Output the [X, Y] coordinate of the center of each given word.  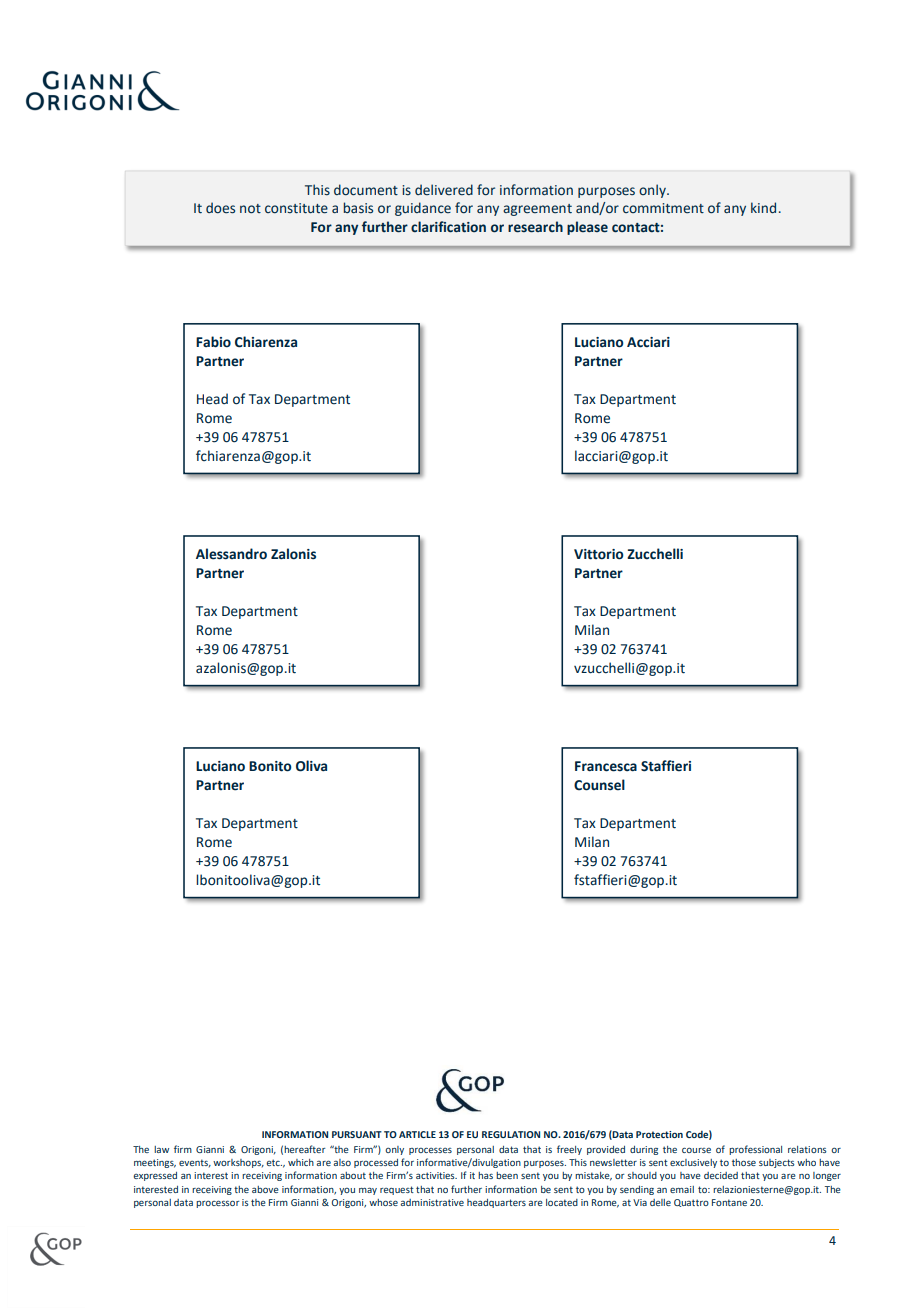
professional [755, 1150]
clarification [448, 227]
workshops [238, 1163]
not [250, 209]
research [535, 227]
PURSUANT [357, 1134]
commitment [663, 208]
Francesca [606, 766]
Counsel [599, 785]
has [485, 1175]
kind [763, 207]
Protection [659, 1134]
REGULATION [511, 1134]
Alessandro [231, 554]
